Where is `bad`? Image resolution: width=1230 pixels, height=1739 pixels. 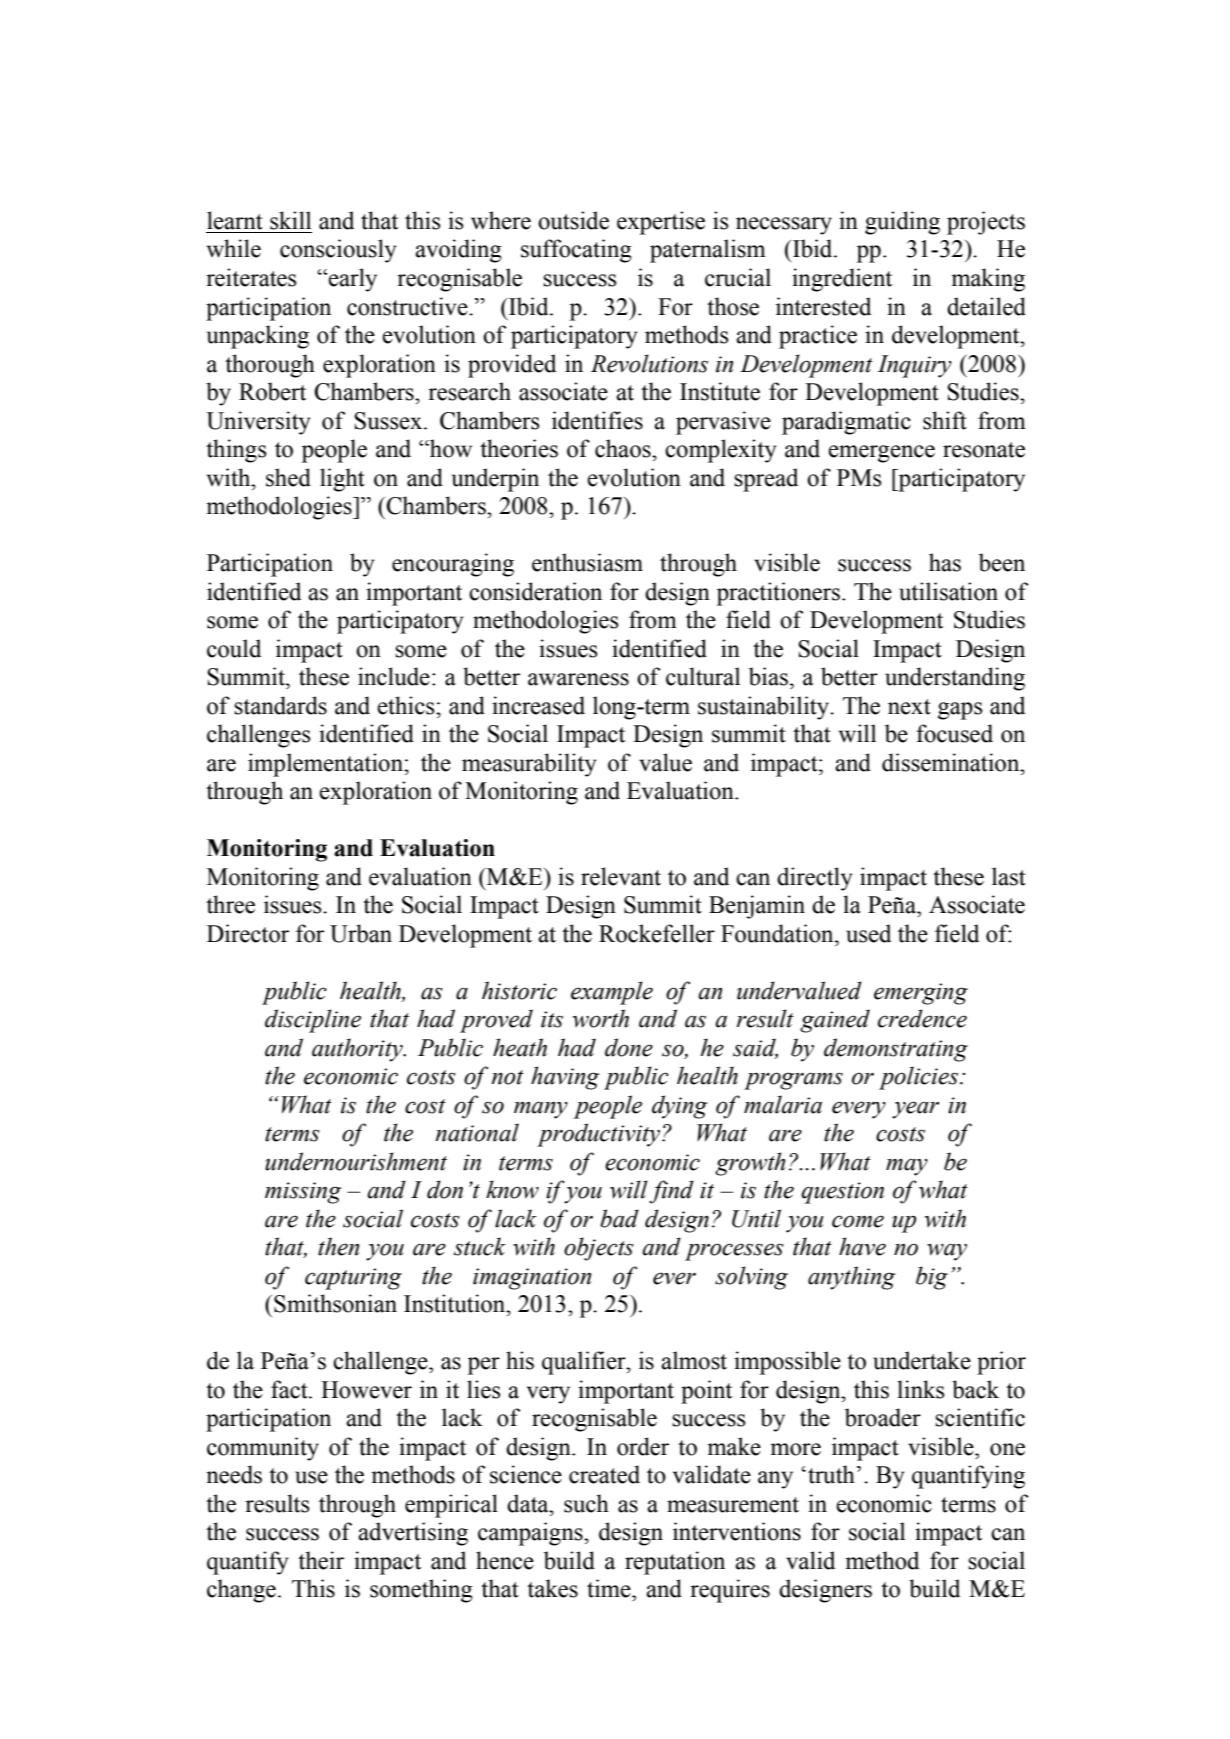 bad is located at coordinates (619, 1218).
